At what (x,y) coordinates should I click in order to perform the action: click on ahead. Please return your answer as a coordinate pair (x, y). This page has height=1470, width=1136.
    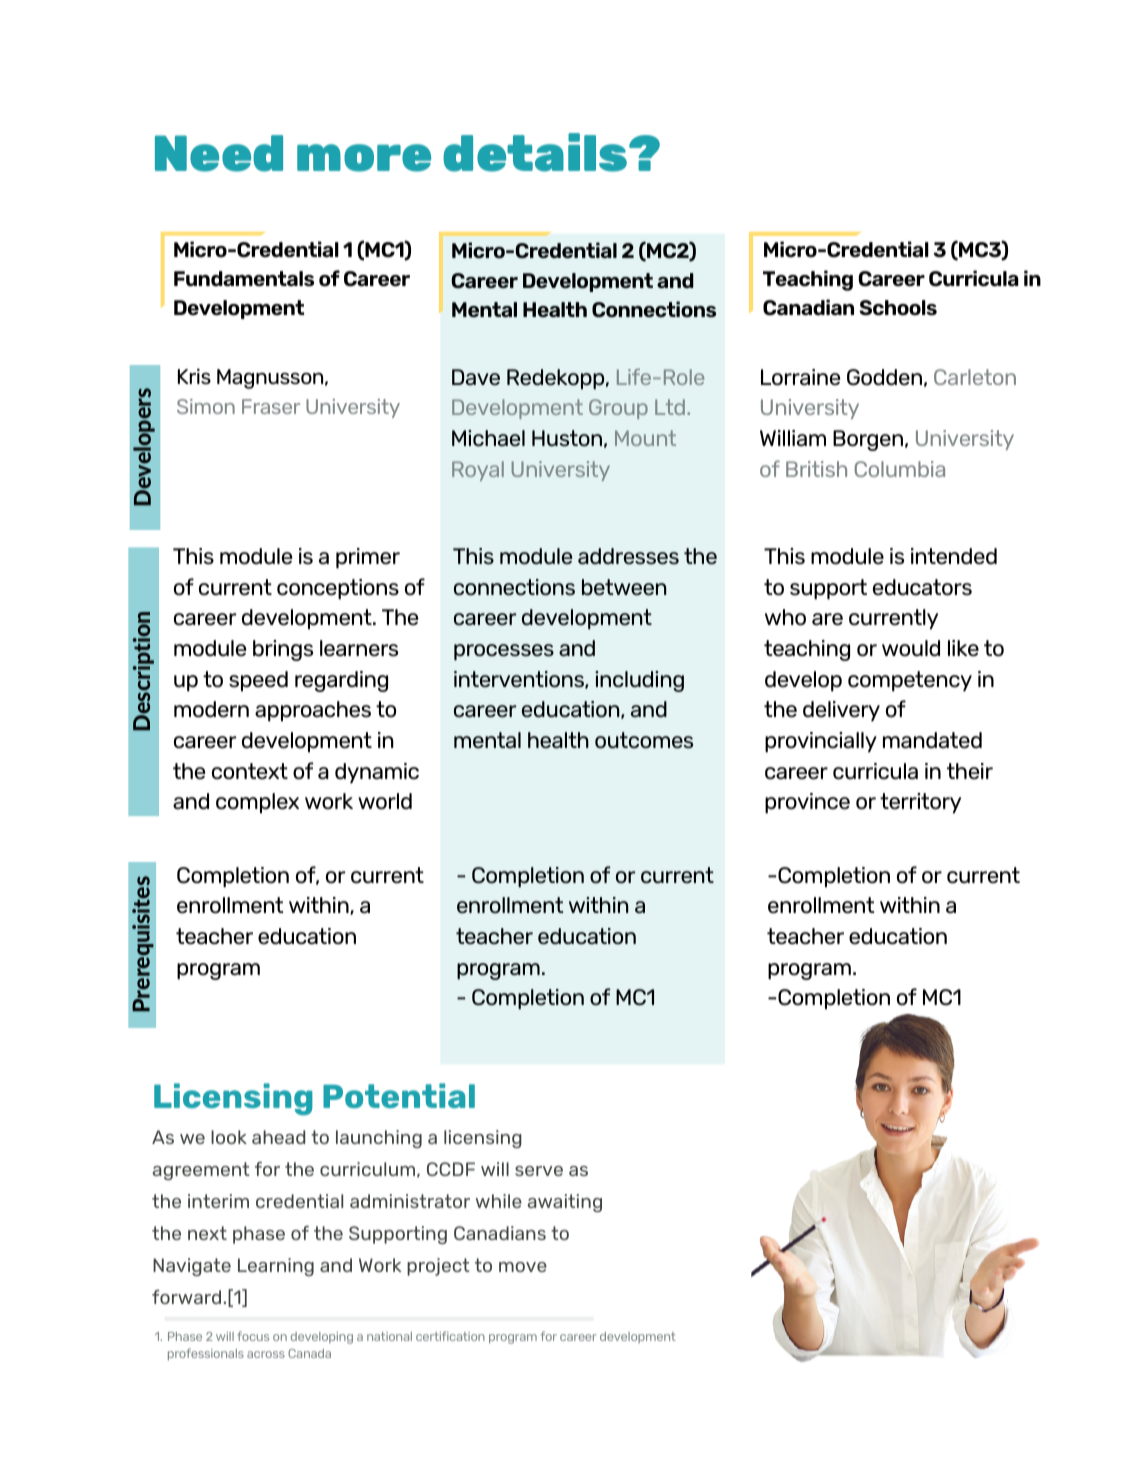
    Looking at the image, I should click on (278, 1137).
